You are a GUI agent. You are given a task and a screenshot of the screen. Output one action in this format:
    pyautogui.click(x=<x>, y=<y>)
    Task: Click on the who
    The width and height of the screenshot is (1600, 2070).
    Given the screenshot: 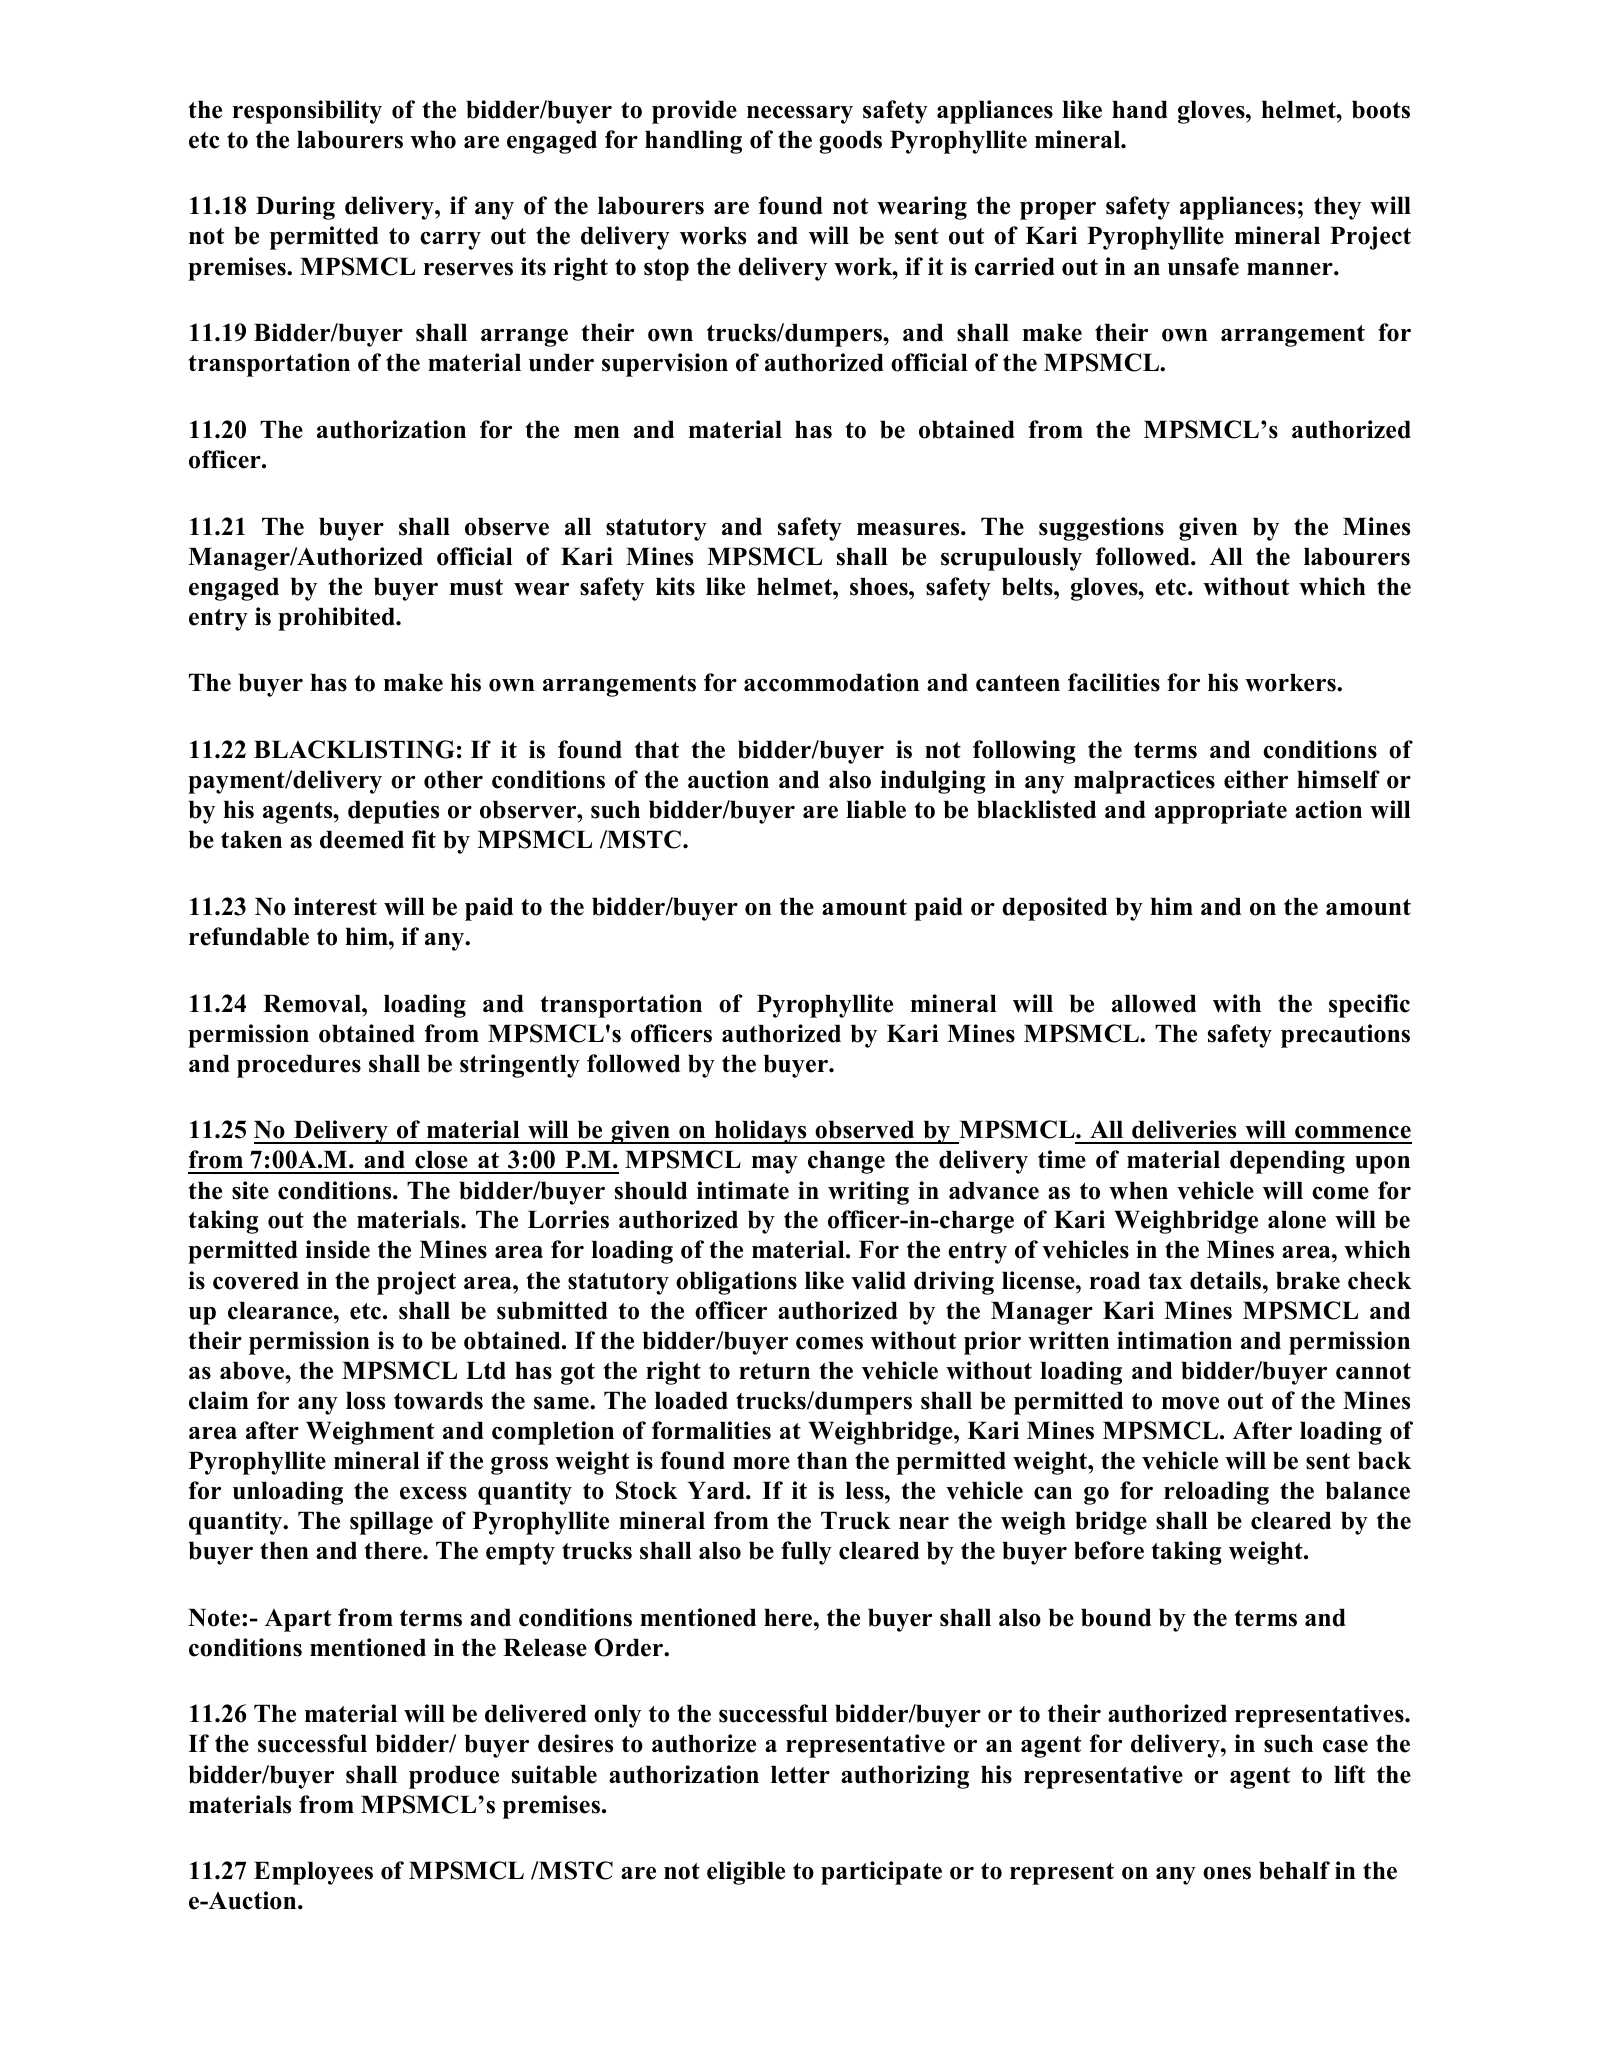 What is the action you would take?
    pyautogui.click(x=433, y=139)
